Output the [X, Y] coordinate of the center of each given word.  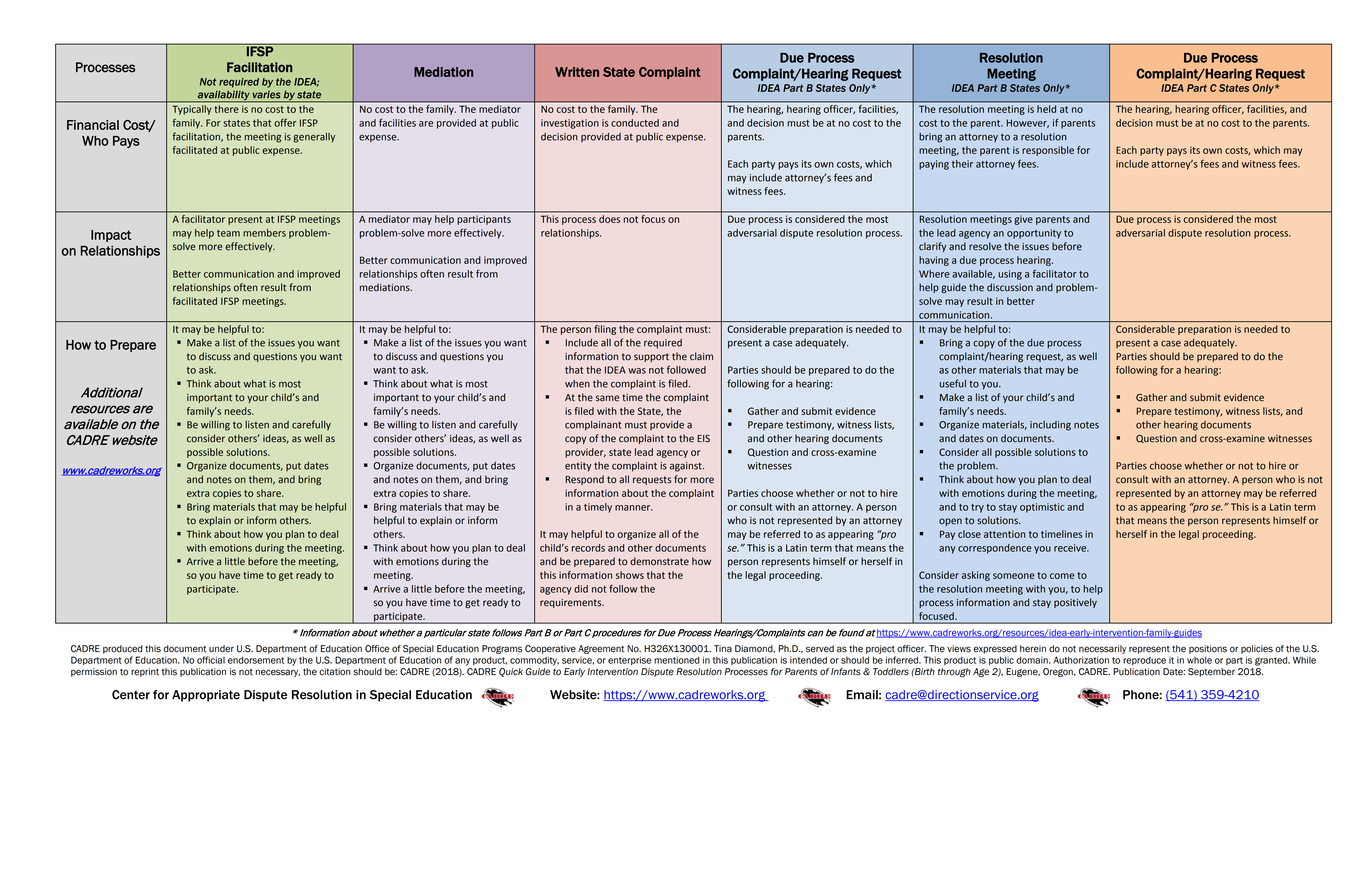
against [687, 467]
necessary [278, 673]
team [228, 233]
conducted [635, 123]
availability [223, 96]
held [1047, 108]
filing [605, 330]
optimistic [1042, 508]
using [1010, 275]
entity [578, 467]
